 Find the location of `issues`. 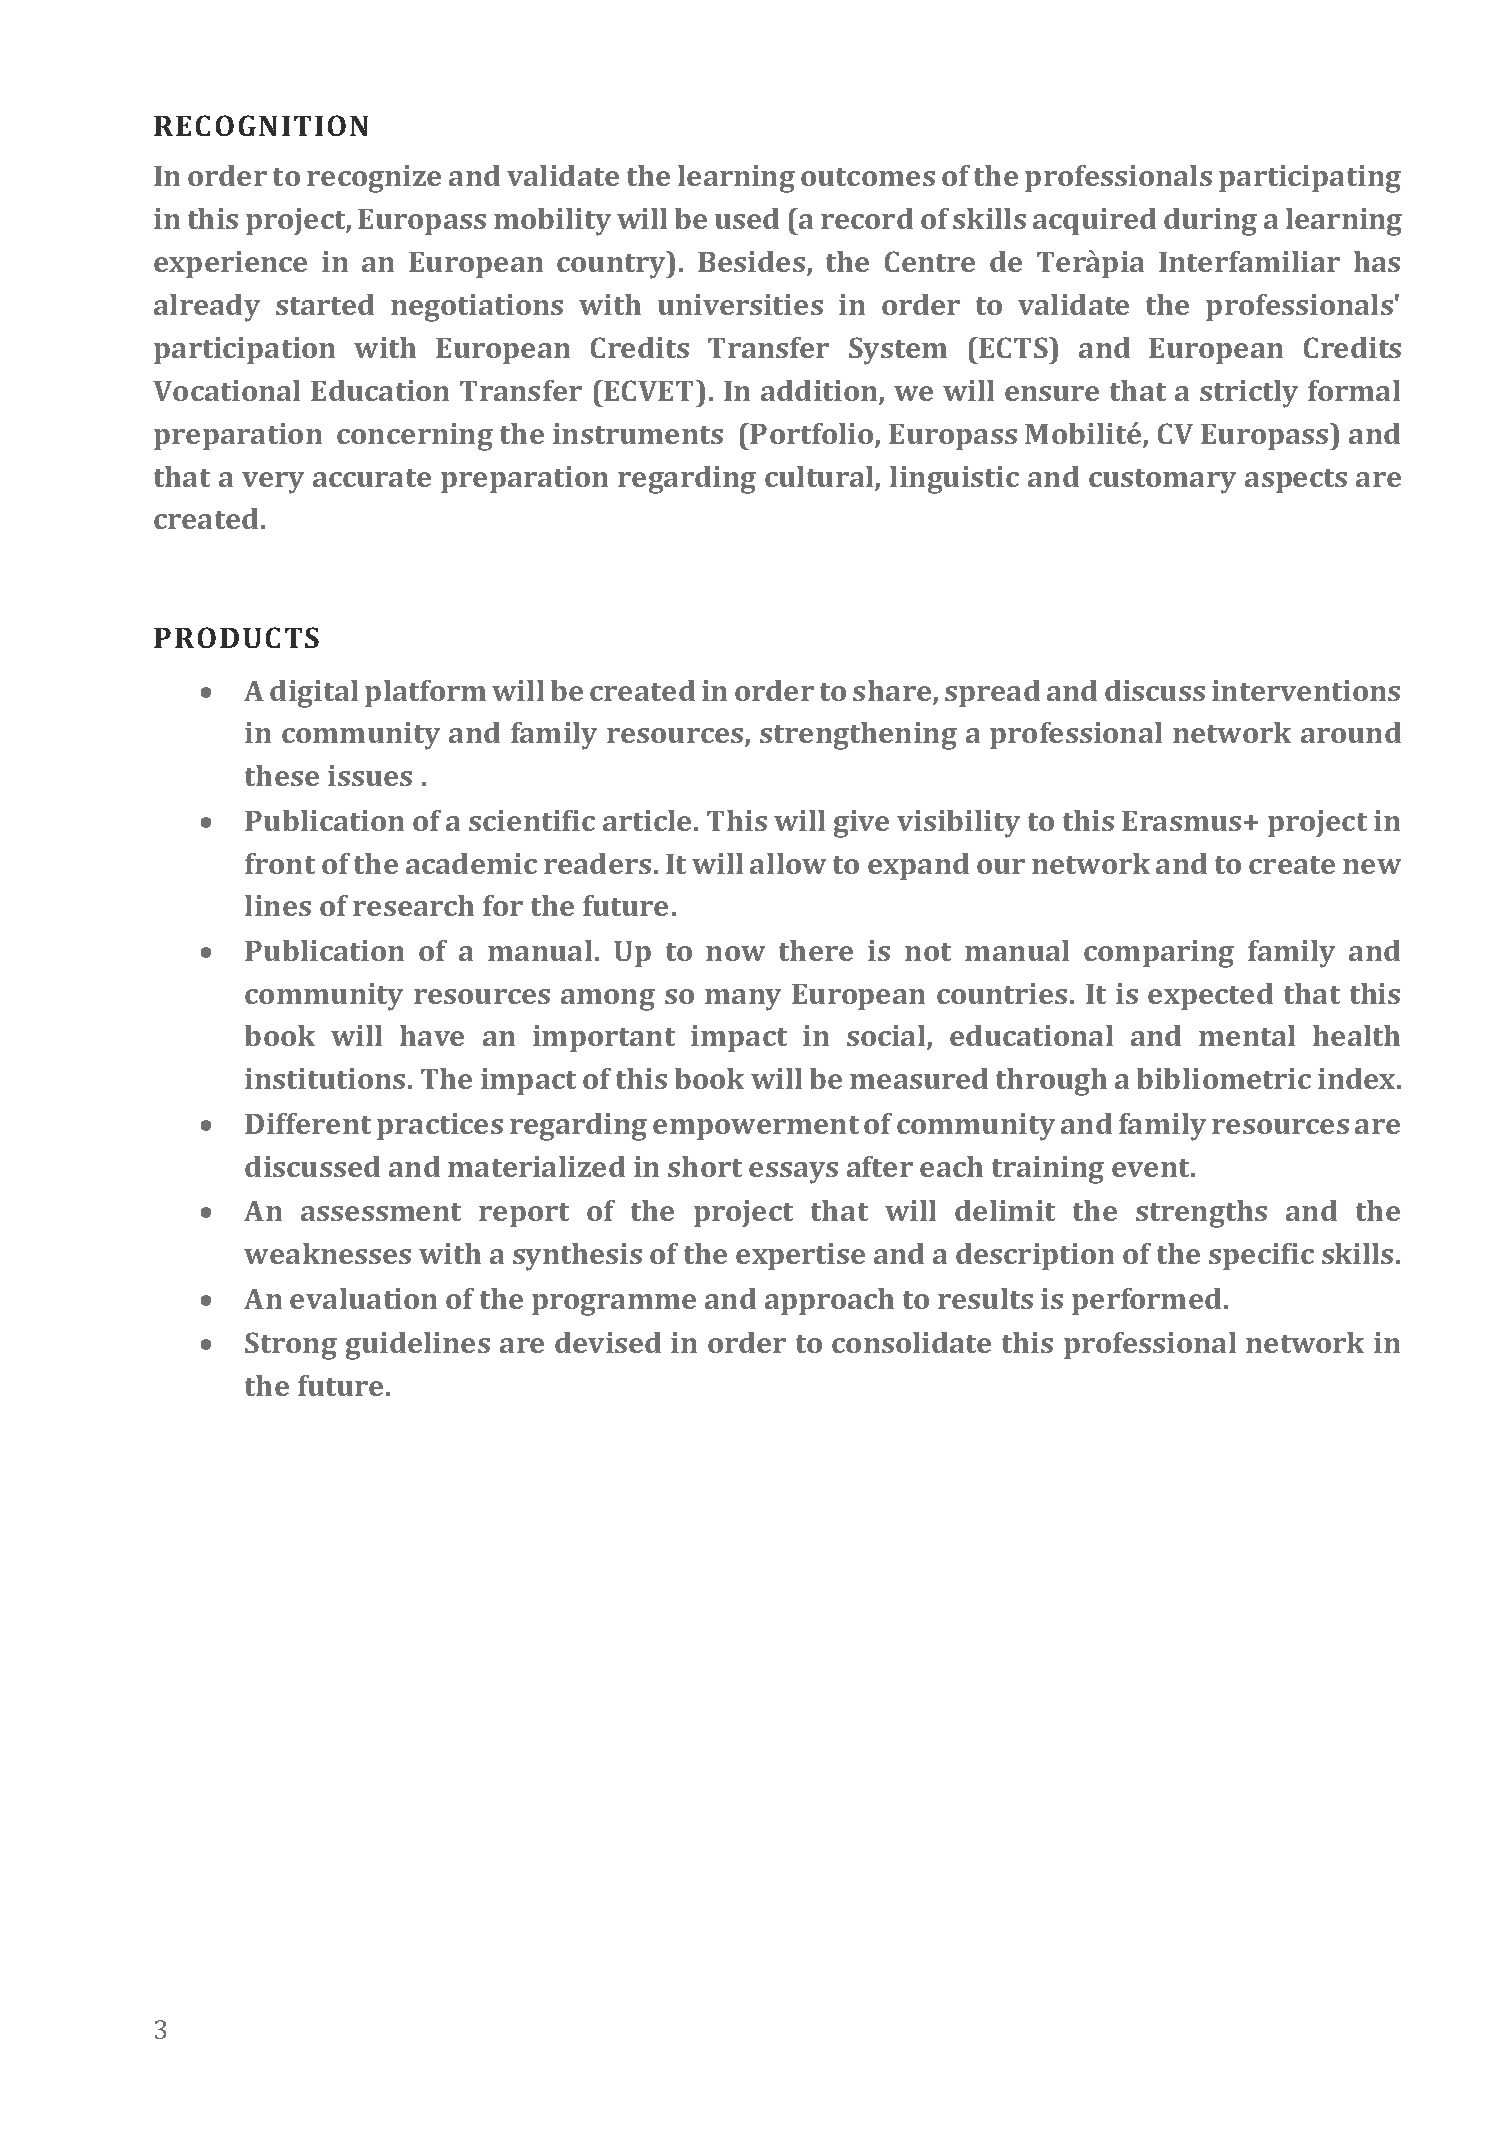

issues is located at coordinates (370, 775).
